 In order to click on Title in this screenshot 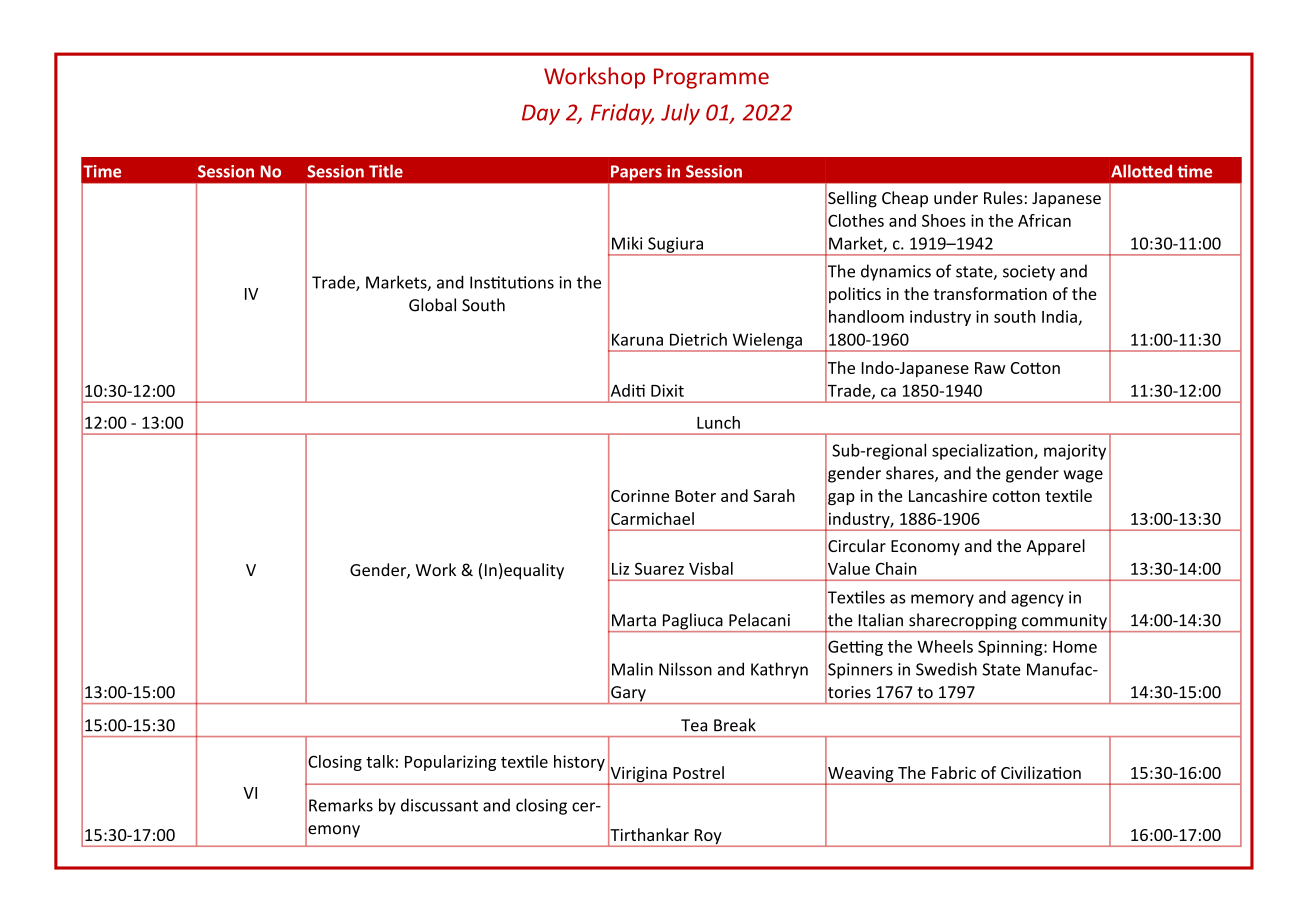, I will do `click(386, 171)`.
